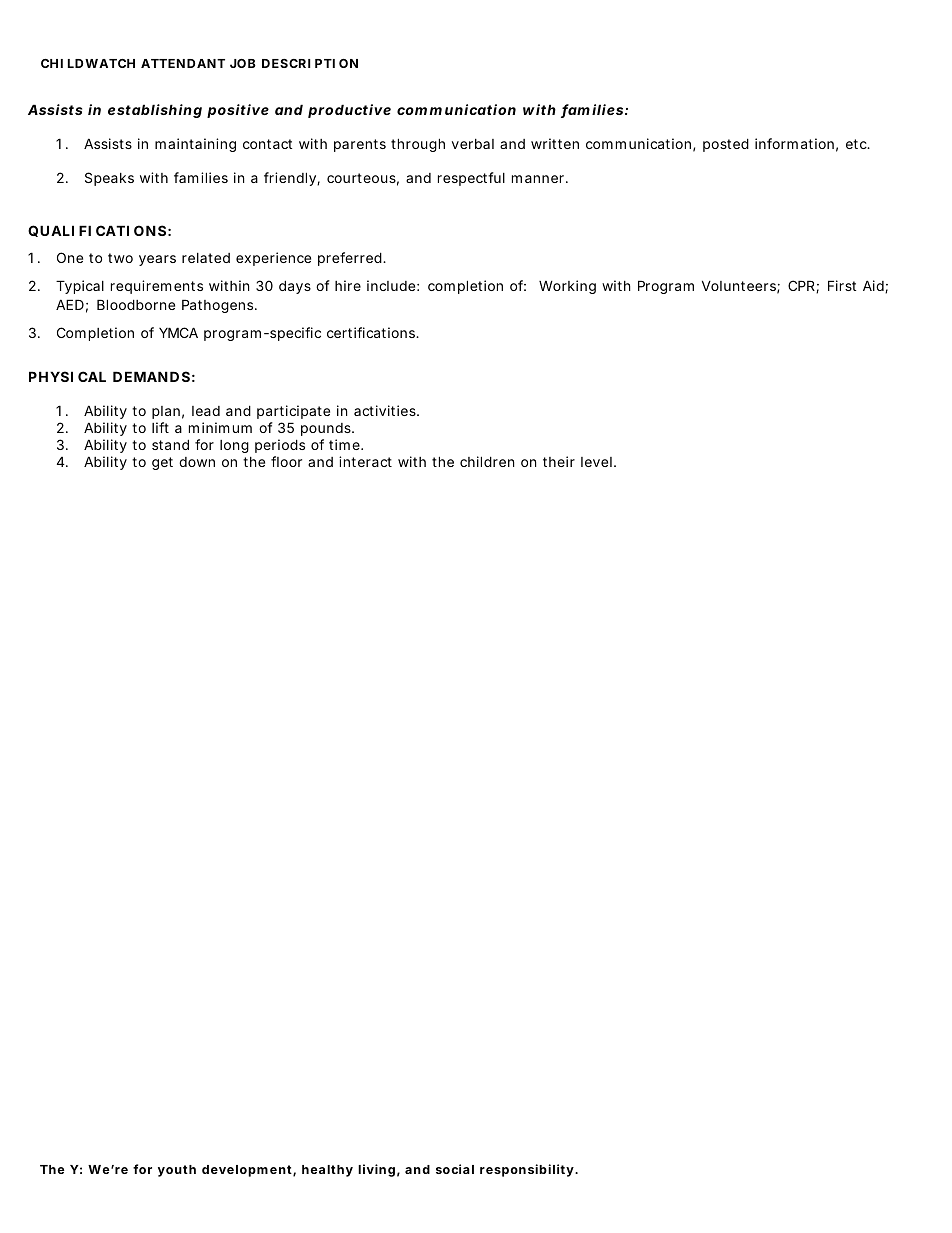 The width and height of the screenshot is (952, 1233). What do you see at coordinates (372, 332) in the screenshot?
I see `certifications` at bounding box center [372, 332].
